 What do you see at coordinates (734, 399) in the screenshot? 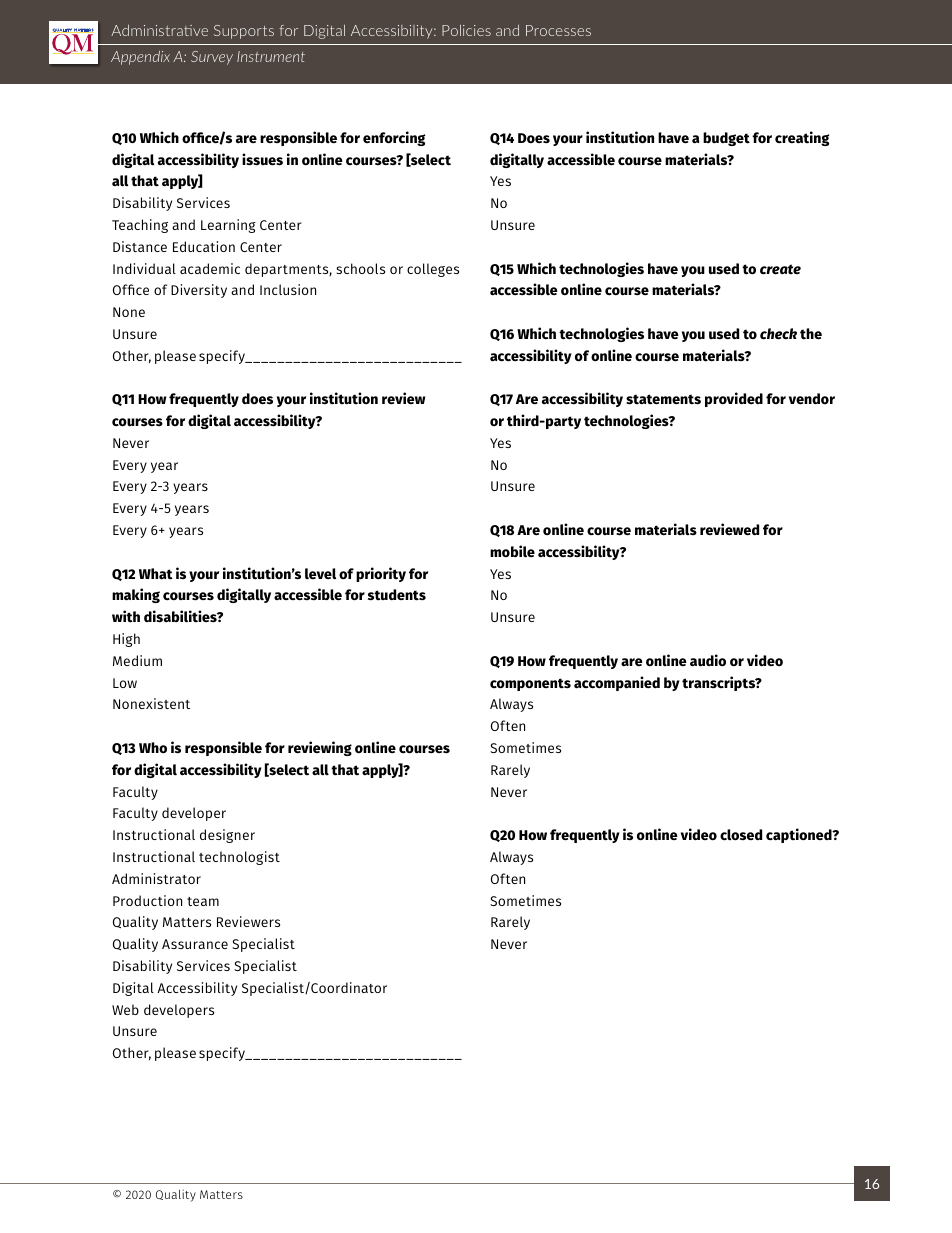
I see `provided` at bounding box center [734, 399].
